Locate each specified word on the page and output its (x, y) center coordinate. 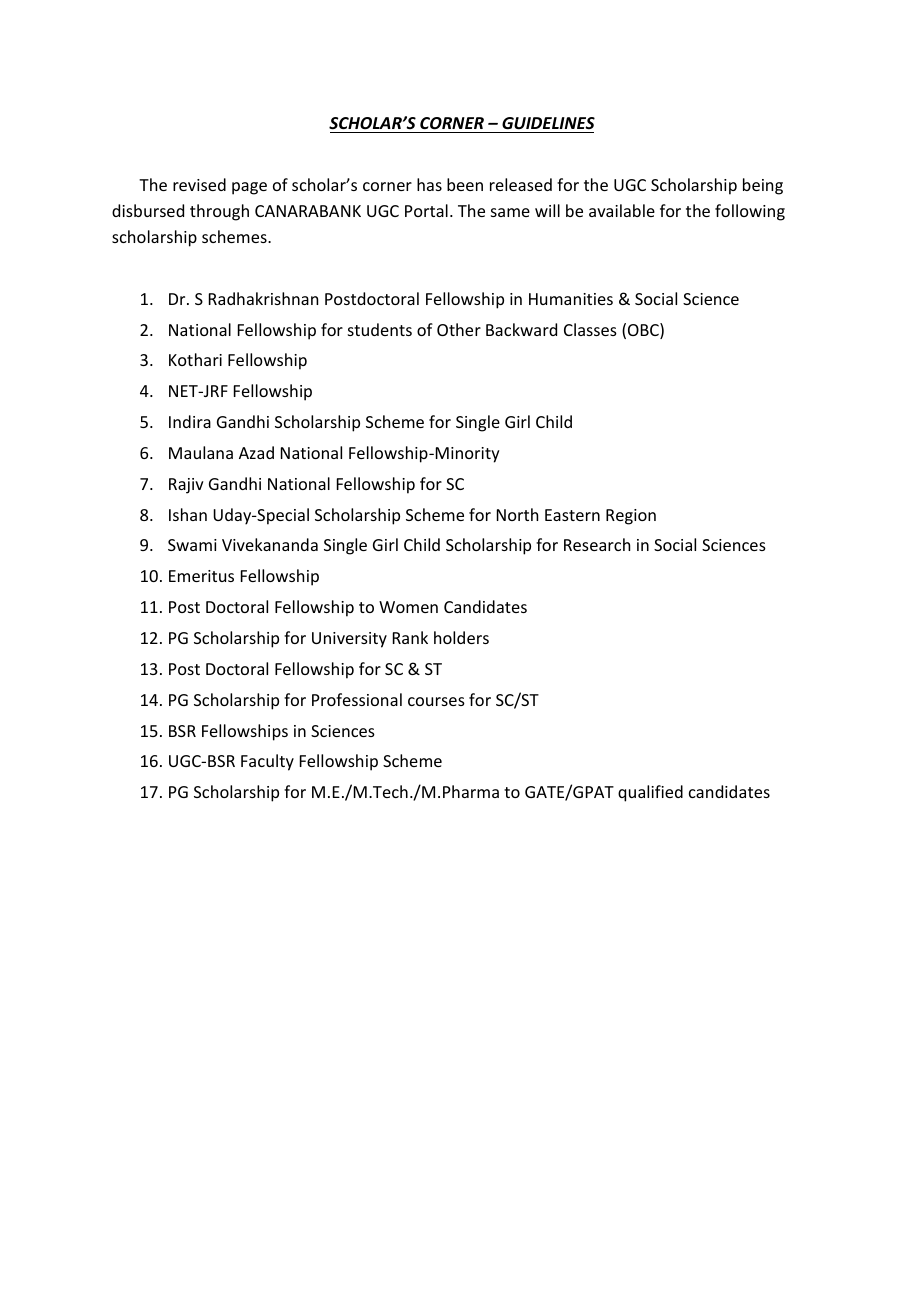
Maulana (201, 452)
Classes (590, 329)
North (517, 514)
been (465, 184)
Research (597, 544)
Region (631, 517)
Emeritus (201, 576)
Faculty (267, 762)
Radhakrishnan (263, 298)
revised (199, 184)
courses (436, 701)
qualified (650, 793)
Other (459, 329)
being (763, 186)
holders (461, 637)
